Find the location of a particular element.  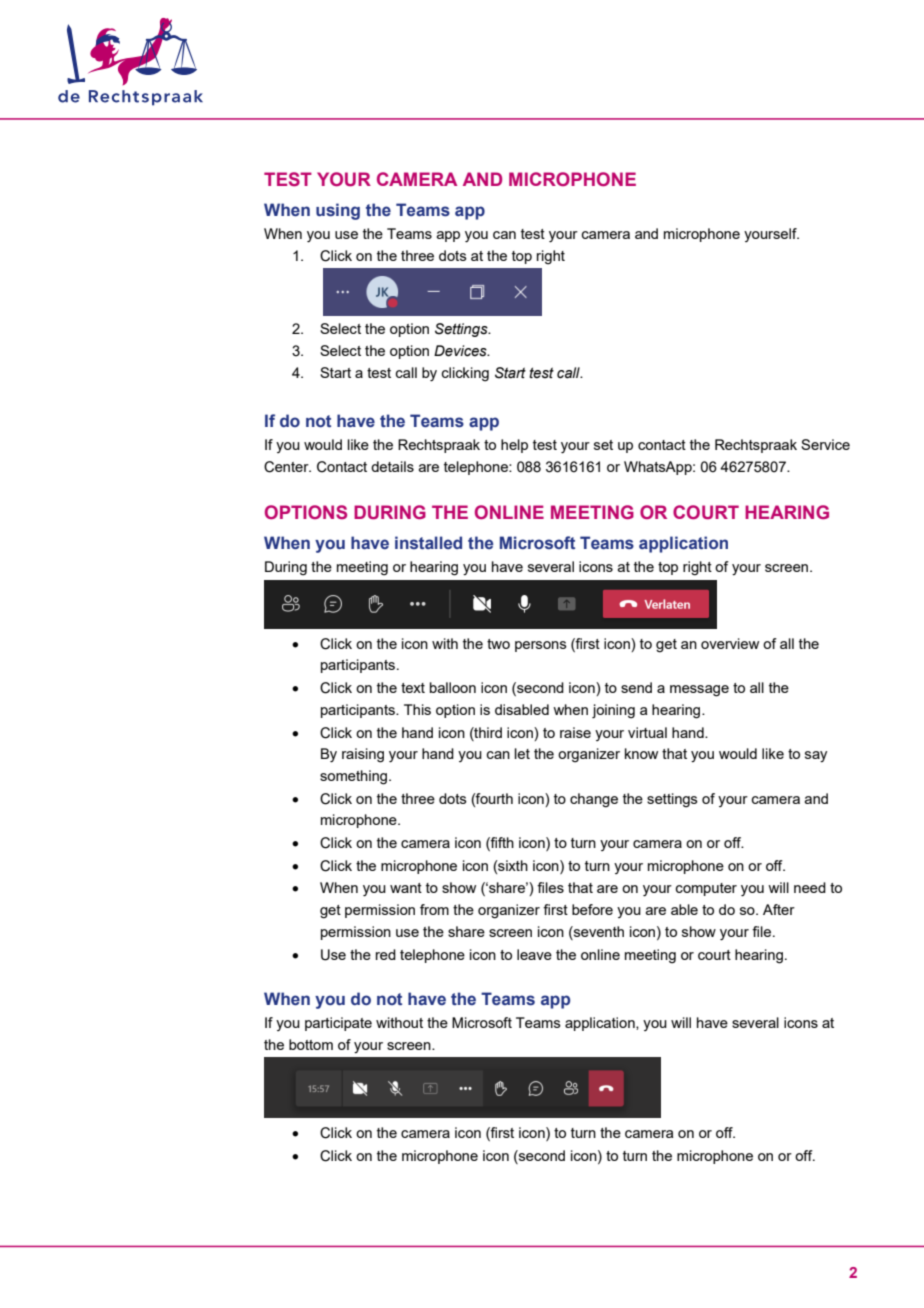

Devices is located at coordinates (461, 351).
